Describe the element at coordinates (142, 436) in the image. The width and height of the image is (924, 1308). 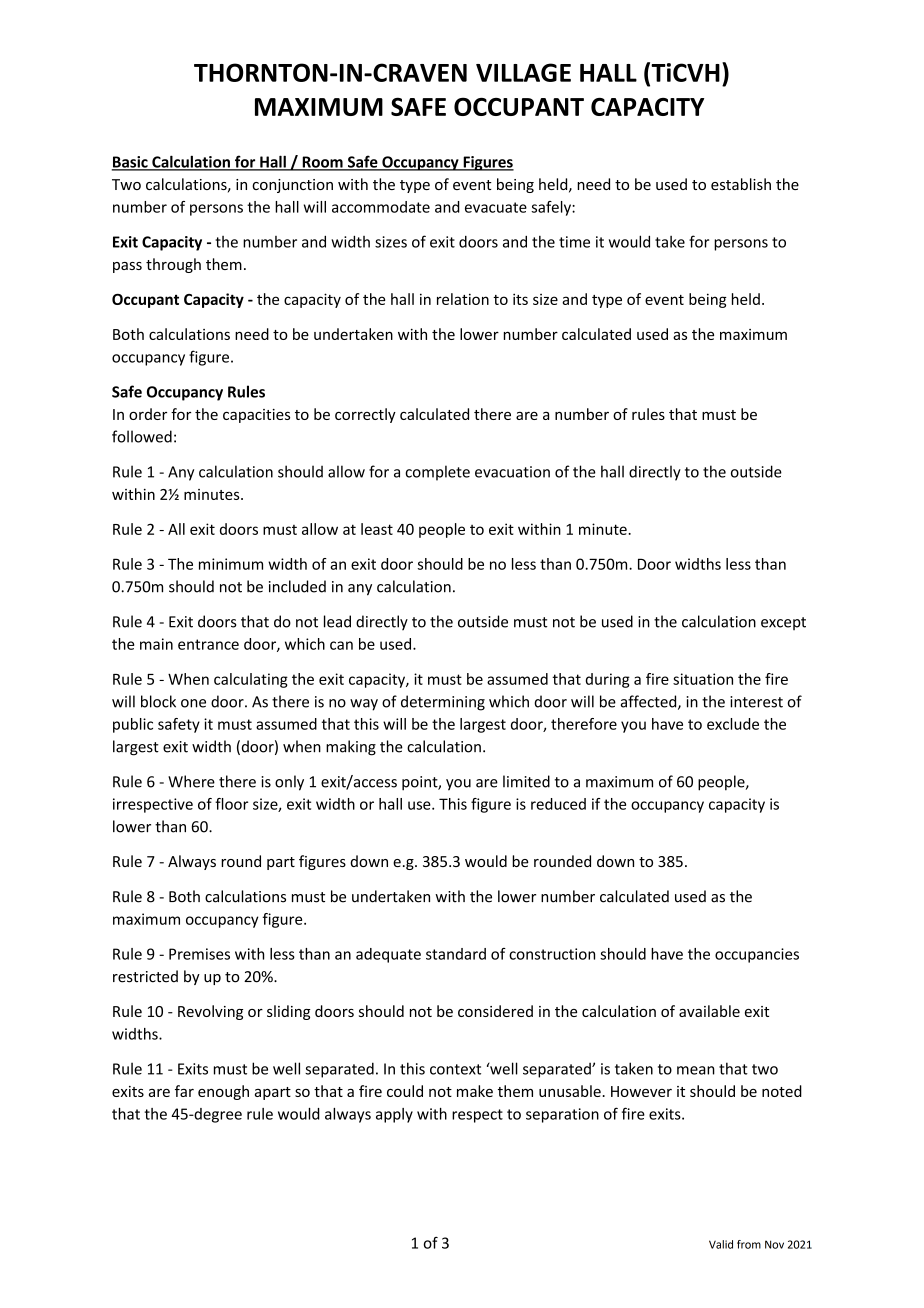
I see `followed` at that location.
